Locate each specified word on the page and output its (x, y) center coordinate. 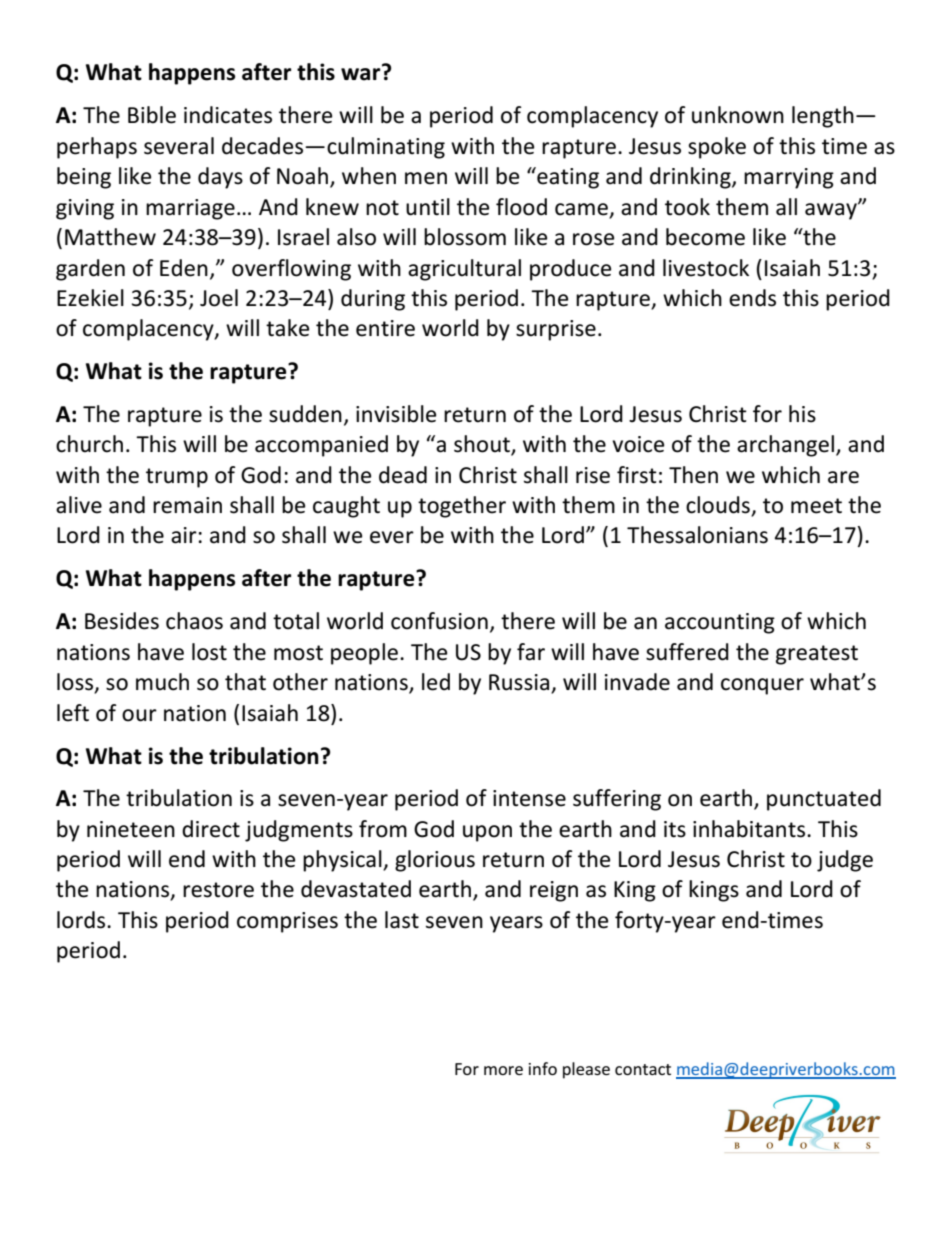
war (362, 73)
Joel (219, 298)
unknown (738, 115)
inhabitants (749, 829)
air (184, 535)
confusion (439, 621)
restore (218, 890)
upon (487, 833)
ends (752, 298)
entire (385, 328)
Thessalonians (697, 535)
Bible (152, 115)
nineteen (131, 829)
